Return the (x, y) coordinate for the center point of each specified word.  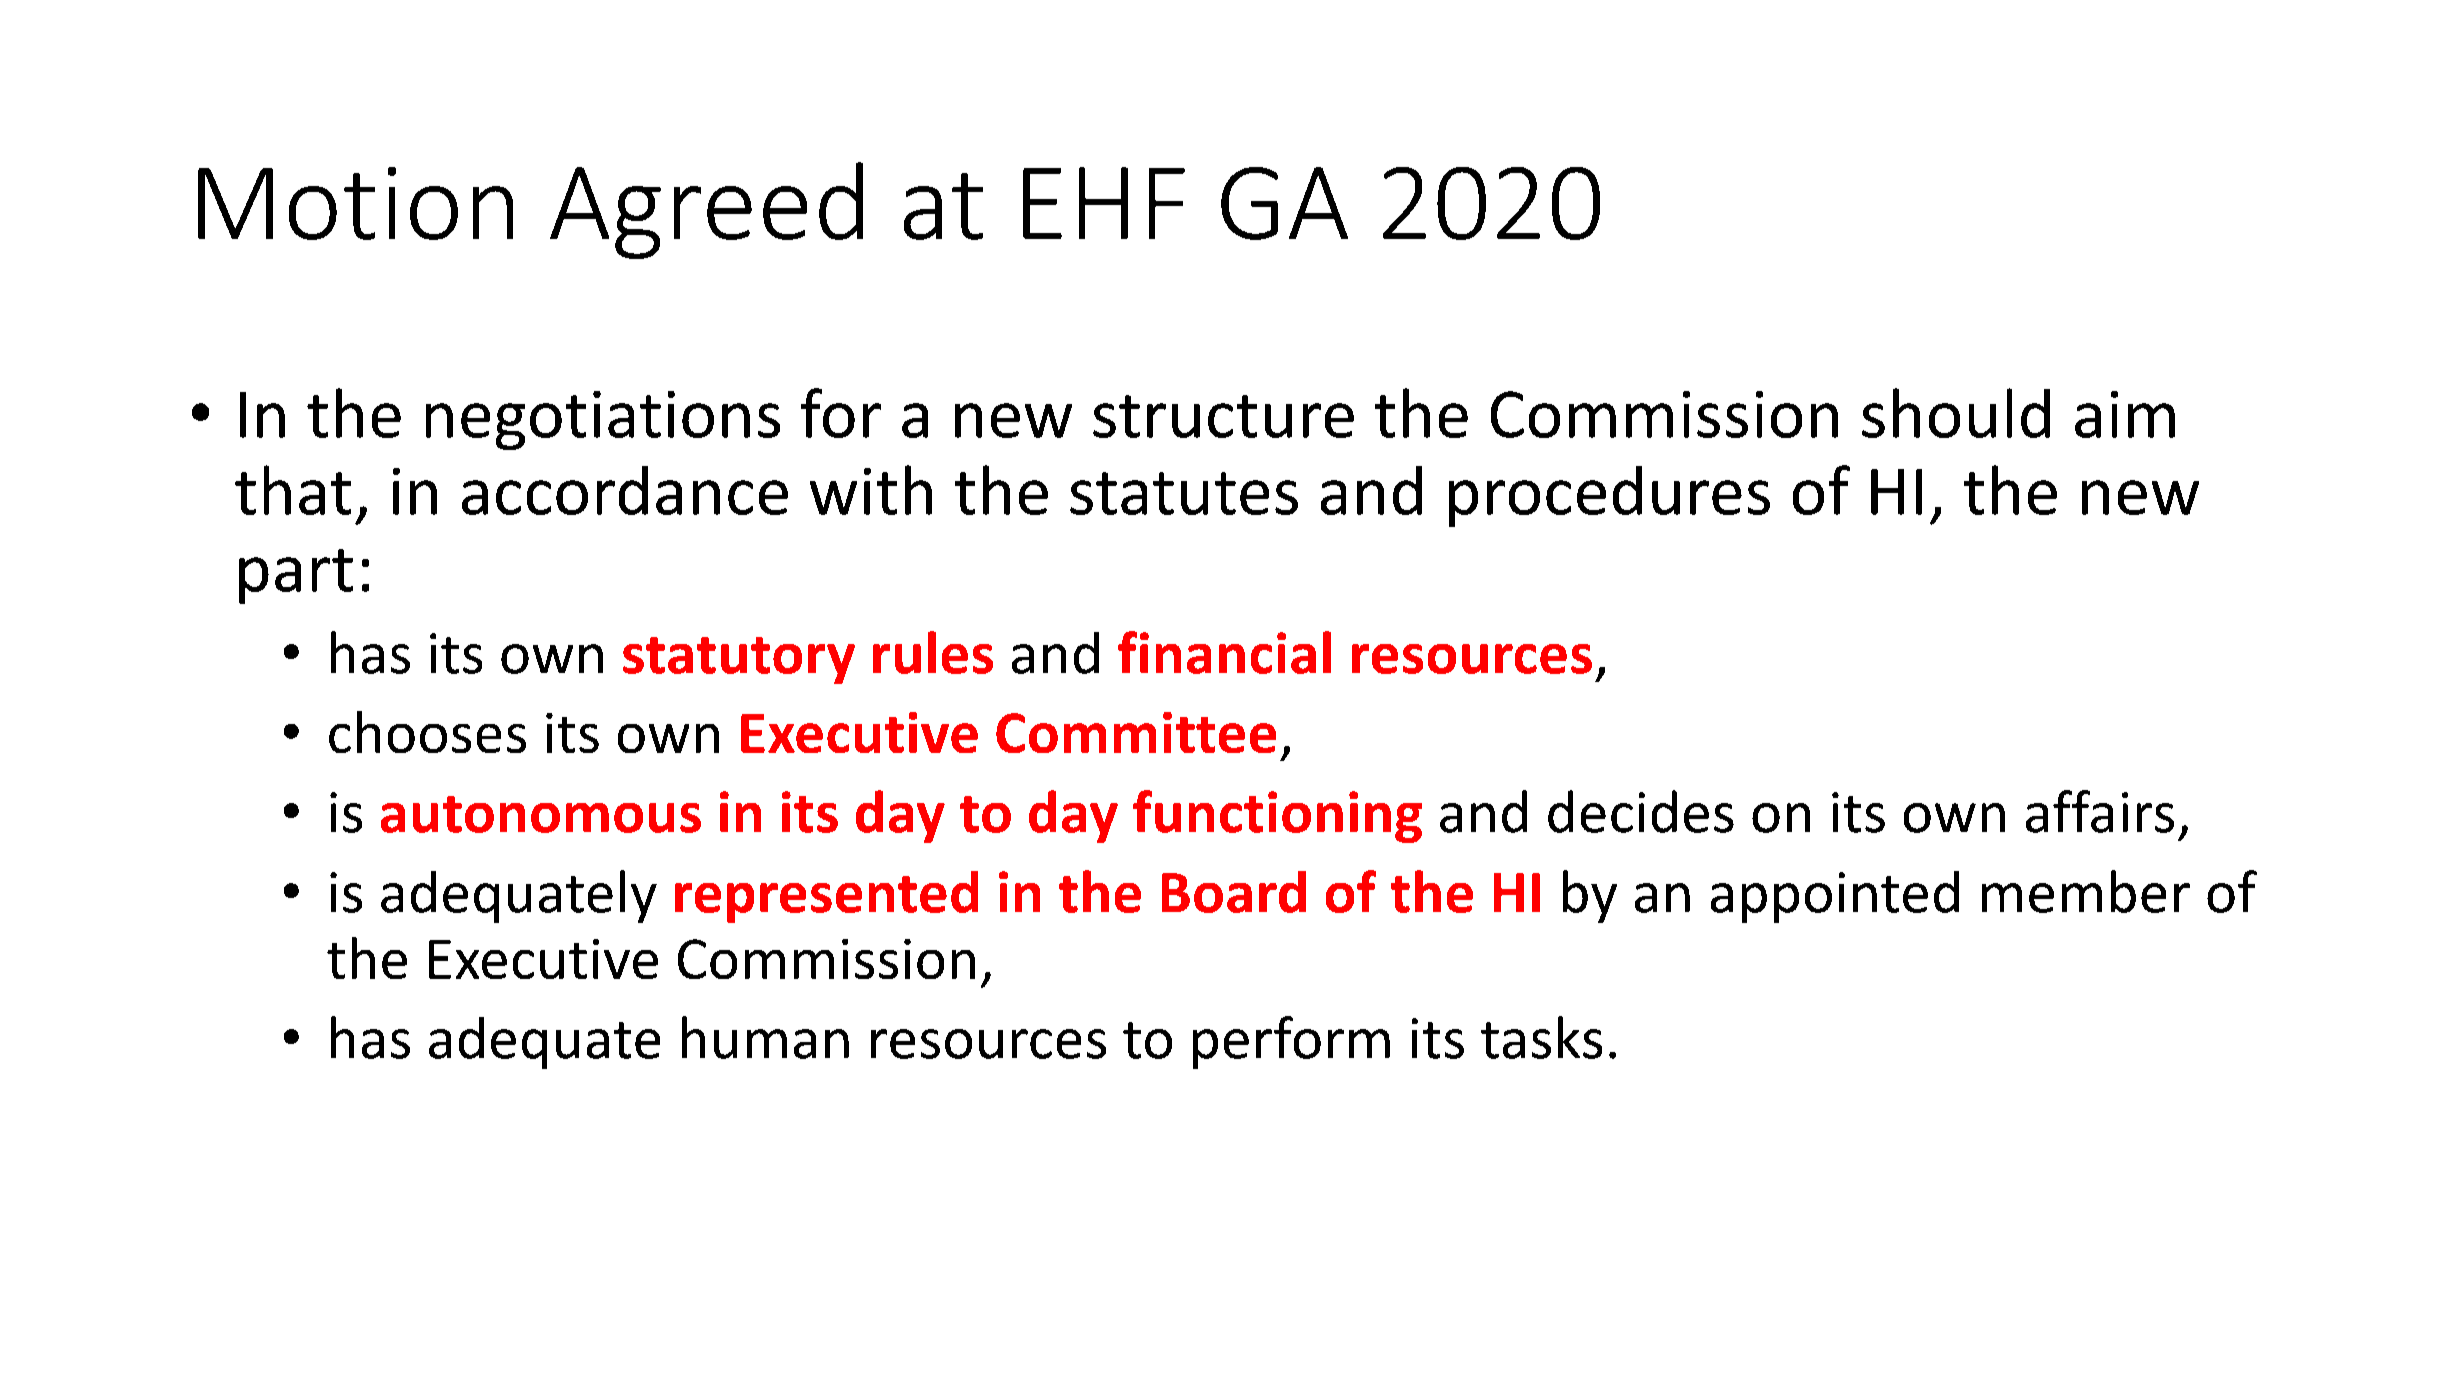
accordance (625, 490)
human (765, 1037)
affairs (2100, 811)
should (1956, 413)
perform (1291, 1042)
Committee (1136, 732)
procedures (1609, 496)
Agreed (706, 210)
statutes (1184, 493)
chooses (427, 732)
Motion (355, 203)
